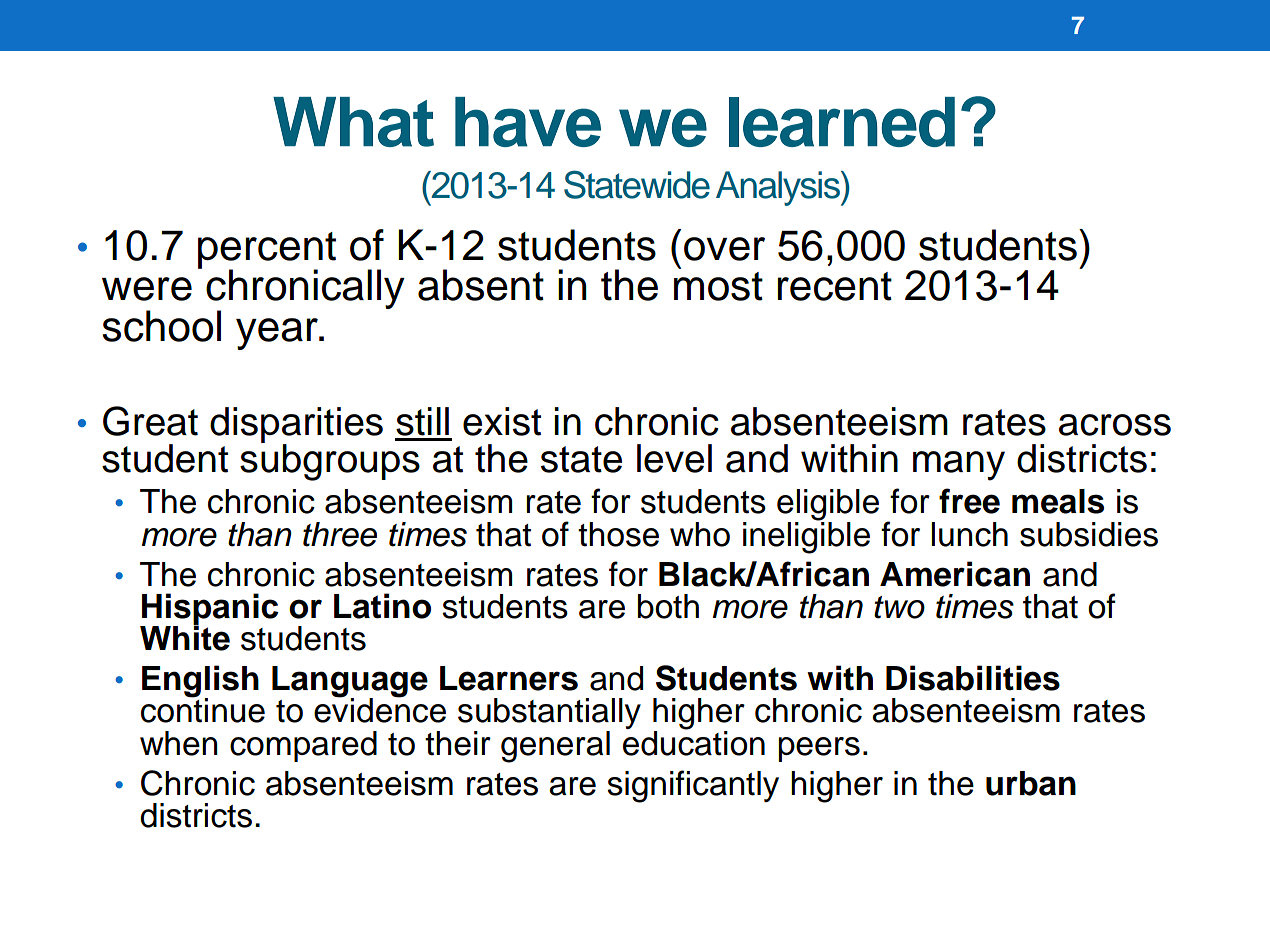  What do you see at coordinates (353, 122) in the screenshot?
I see `What` at bounding box center [353, 122].
